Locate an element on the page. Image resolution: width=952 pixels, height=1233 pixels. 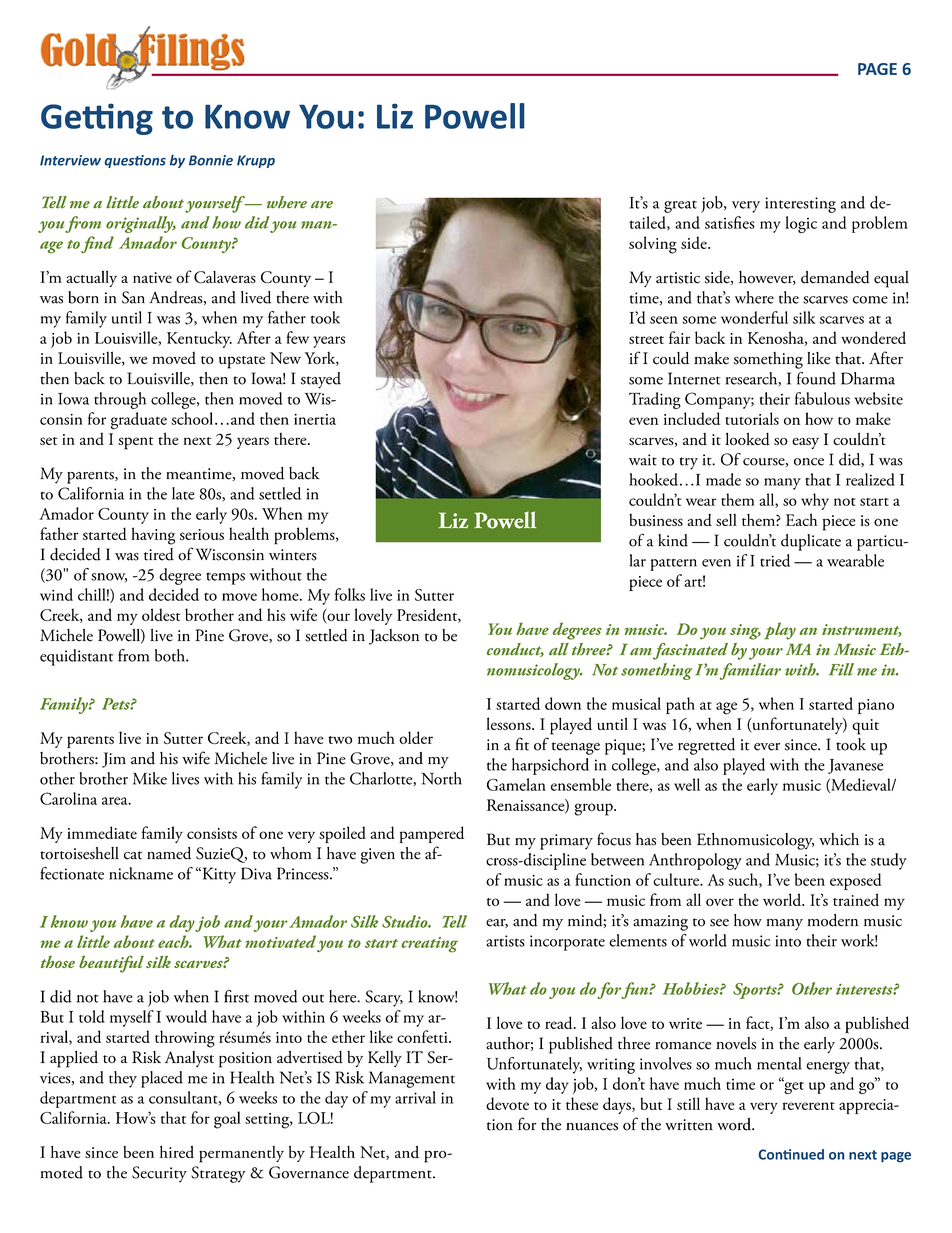
interesting is located at coordinates (800, 205).
